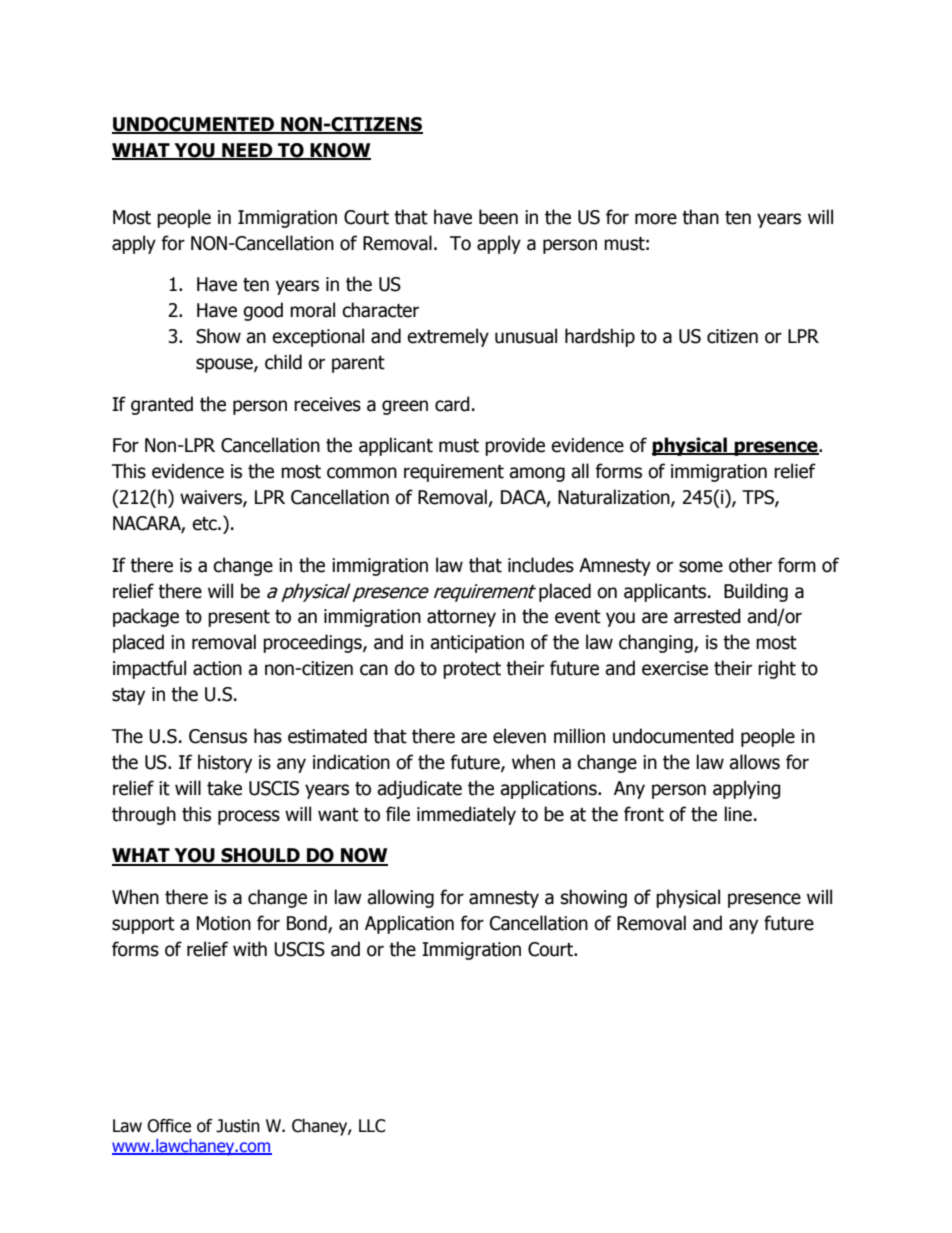 The width and height of the screenshot is (952, 1233). I want to click on arrested, so click(707, 616).
